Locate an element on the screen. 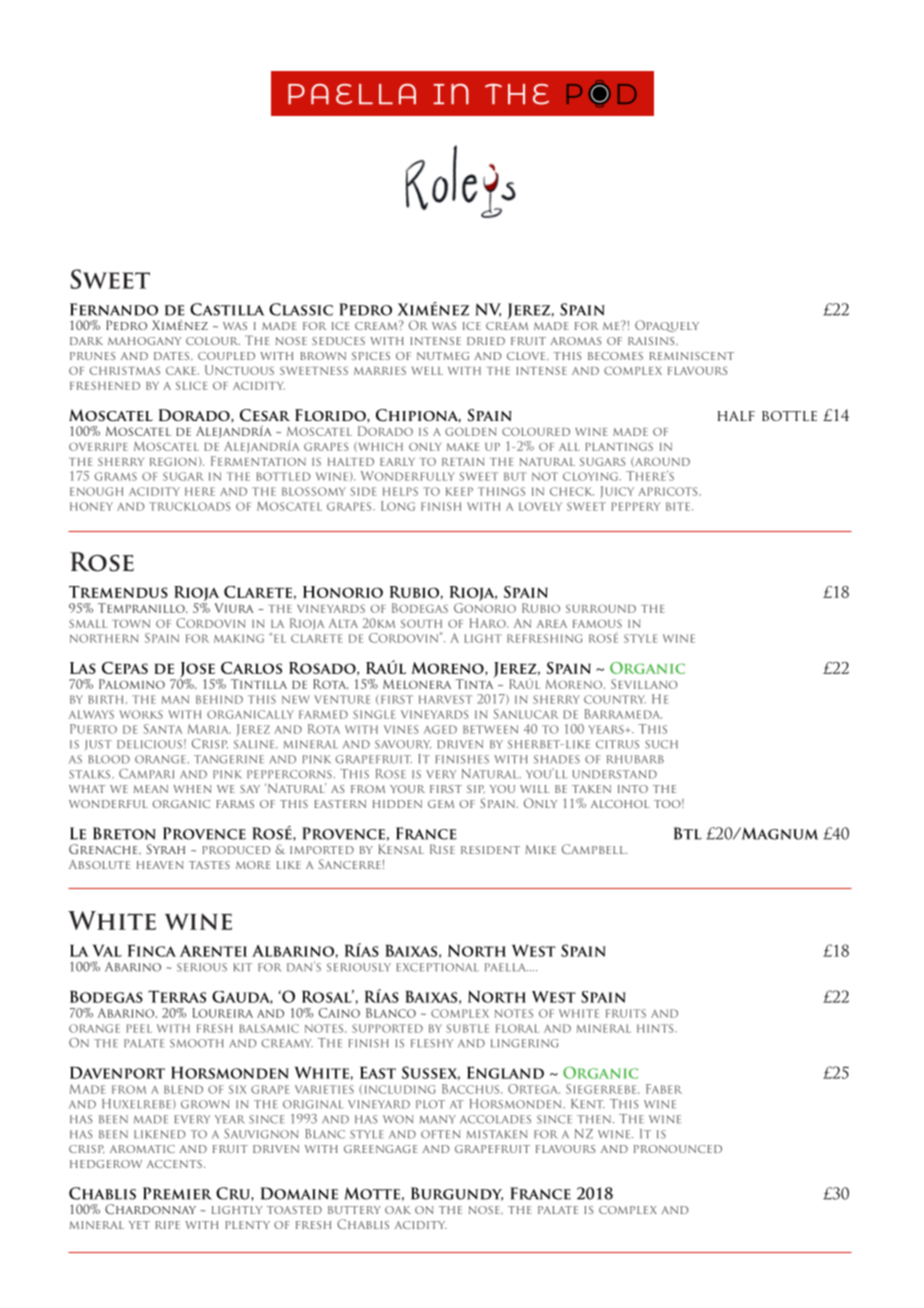  Jose is located at coordinates (197, 671).
